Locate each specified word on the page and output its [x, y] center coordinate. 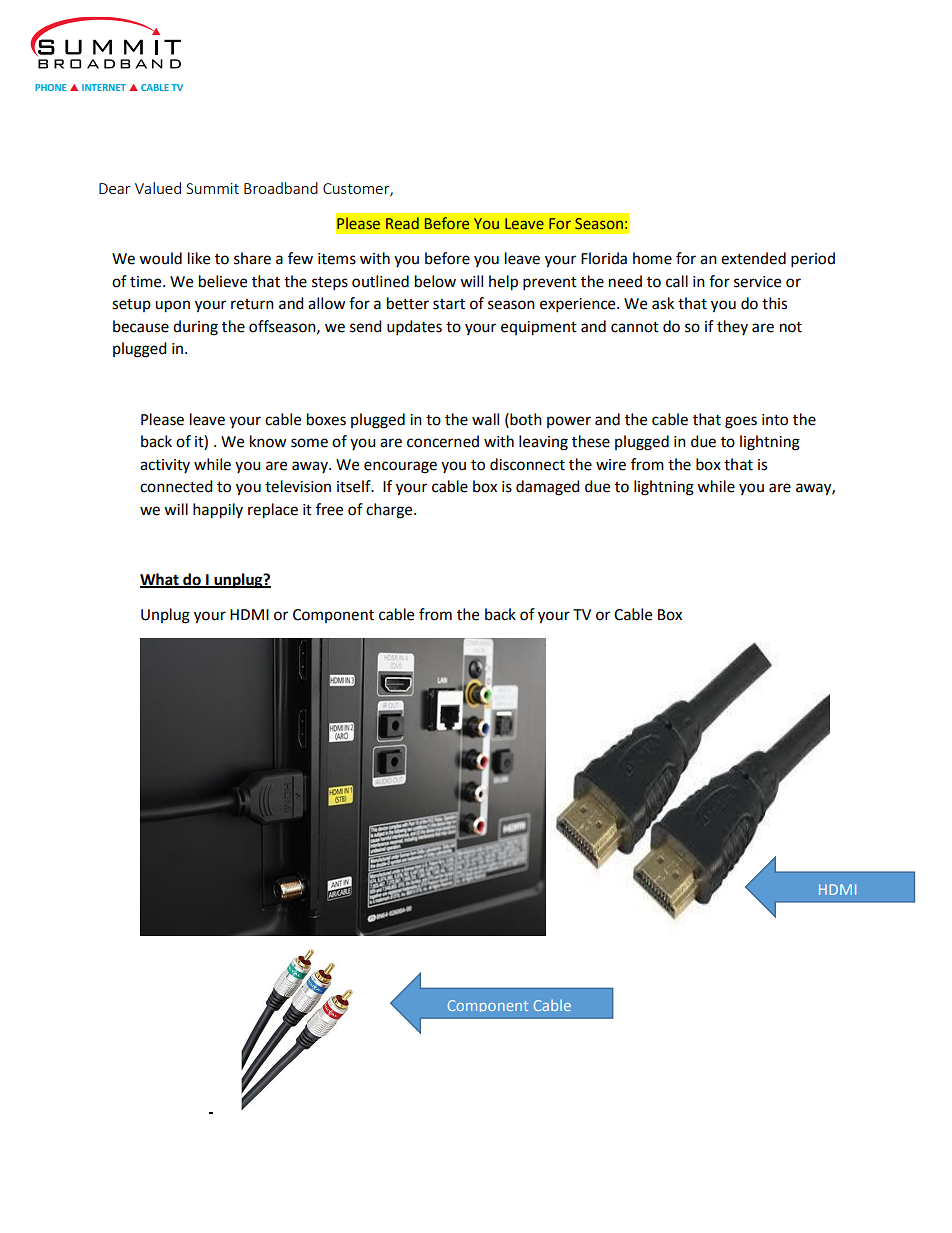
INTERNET [104, 87]
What [160, 580]
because [141, 326]
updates [414, 328]
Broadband [281, 188]
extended [753, 258]
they [732, 327]
